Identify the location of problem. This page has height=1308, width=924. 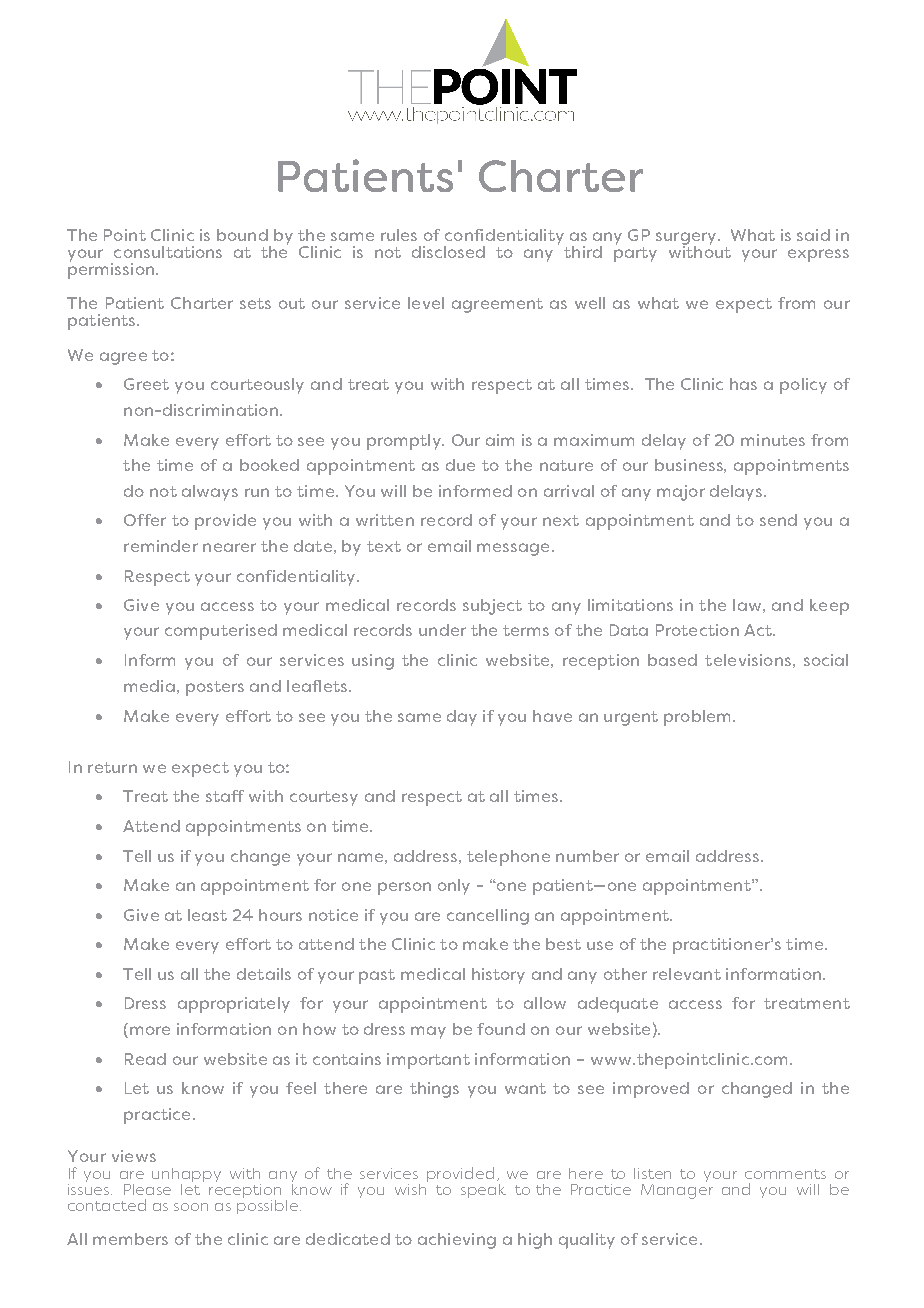
(697, 718).
